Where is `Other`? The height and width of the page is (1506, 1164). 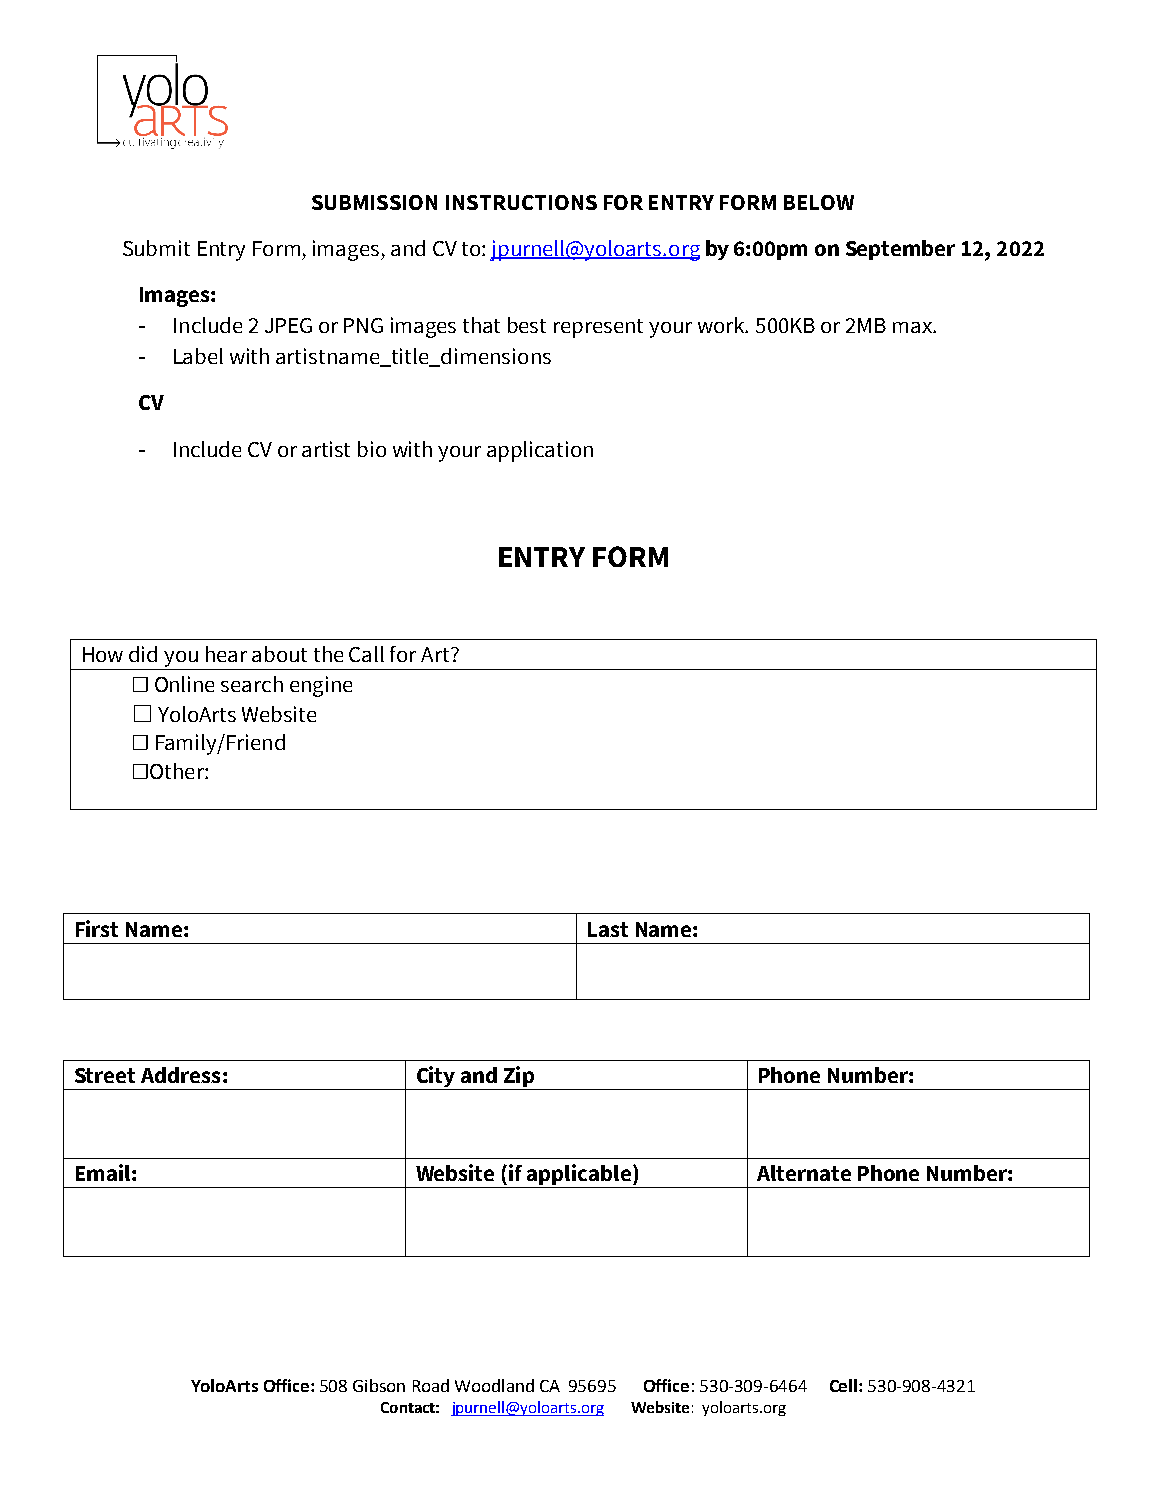 Other is located at coordinates (178, 771).
